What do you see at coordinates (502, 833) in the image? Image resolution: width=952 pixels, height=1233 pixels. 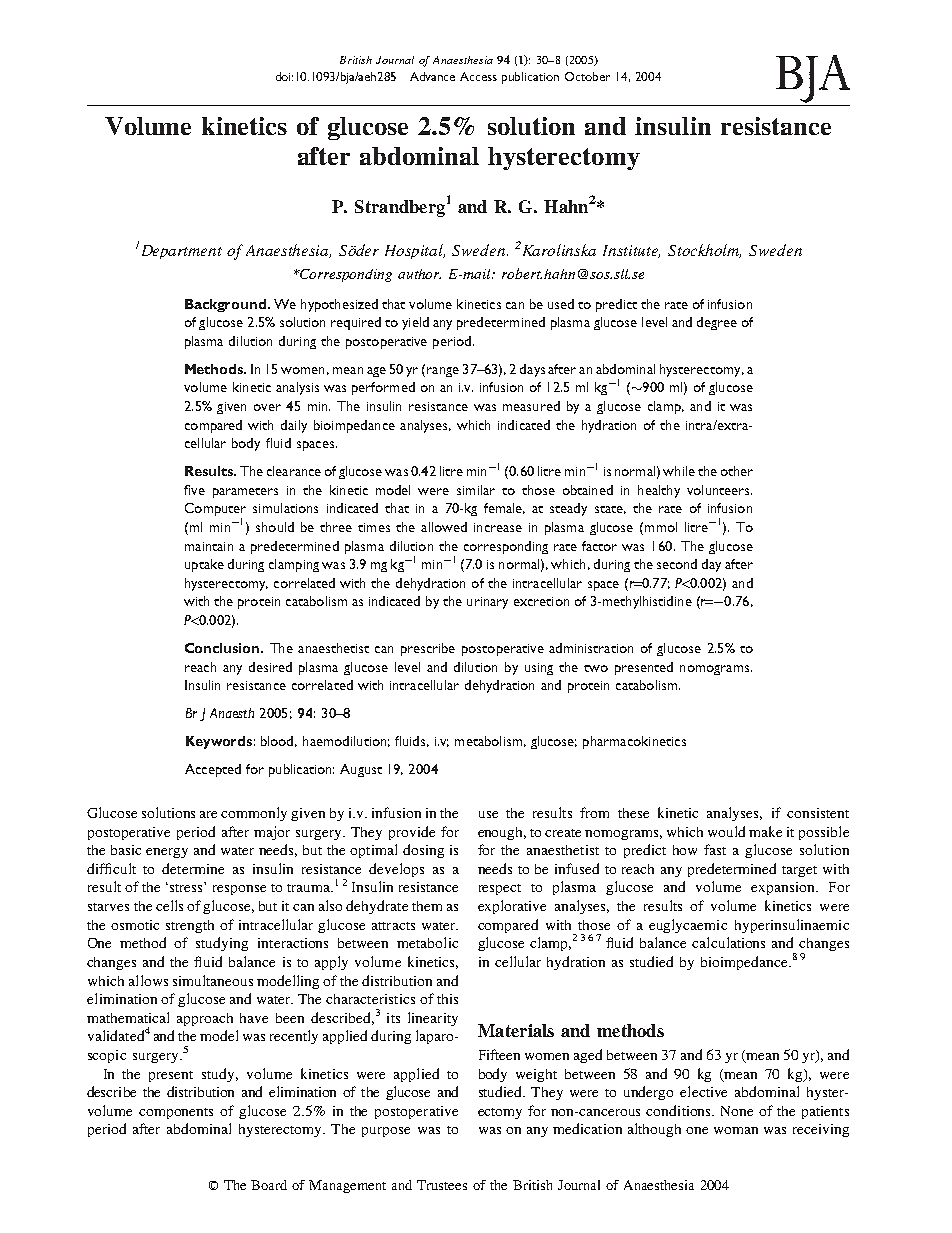 I see `enough` at bounding box center [502, 833].
